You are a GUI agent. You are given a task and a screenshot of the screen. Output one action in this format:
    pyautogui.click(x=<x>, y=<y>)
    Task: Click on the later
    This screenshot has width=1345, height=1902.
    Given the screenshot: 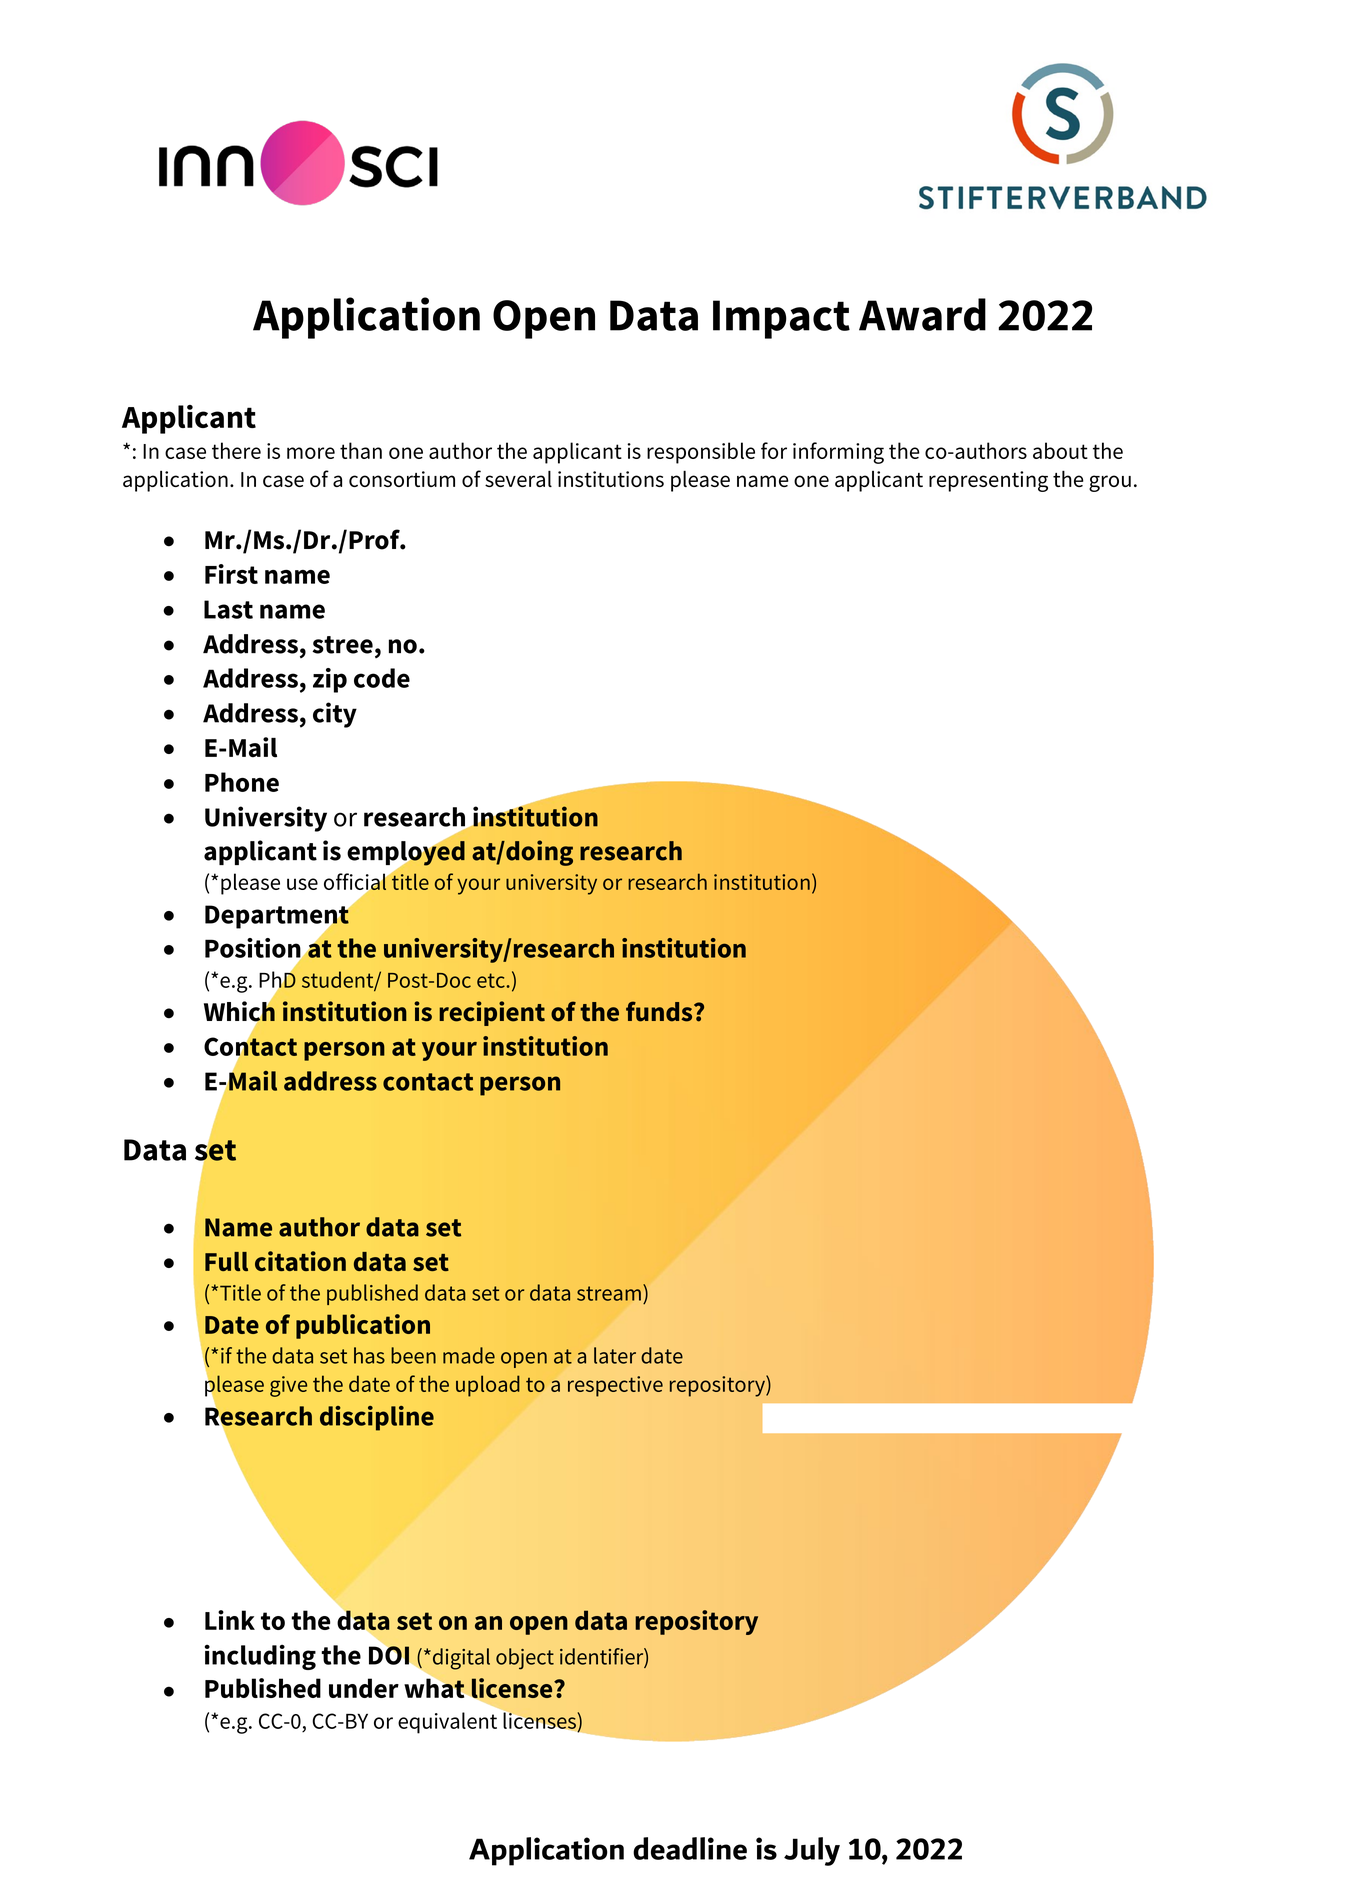 What is the action you would take?
    pyautogui.click(x=615, y=1355)
